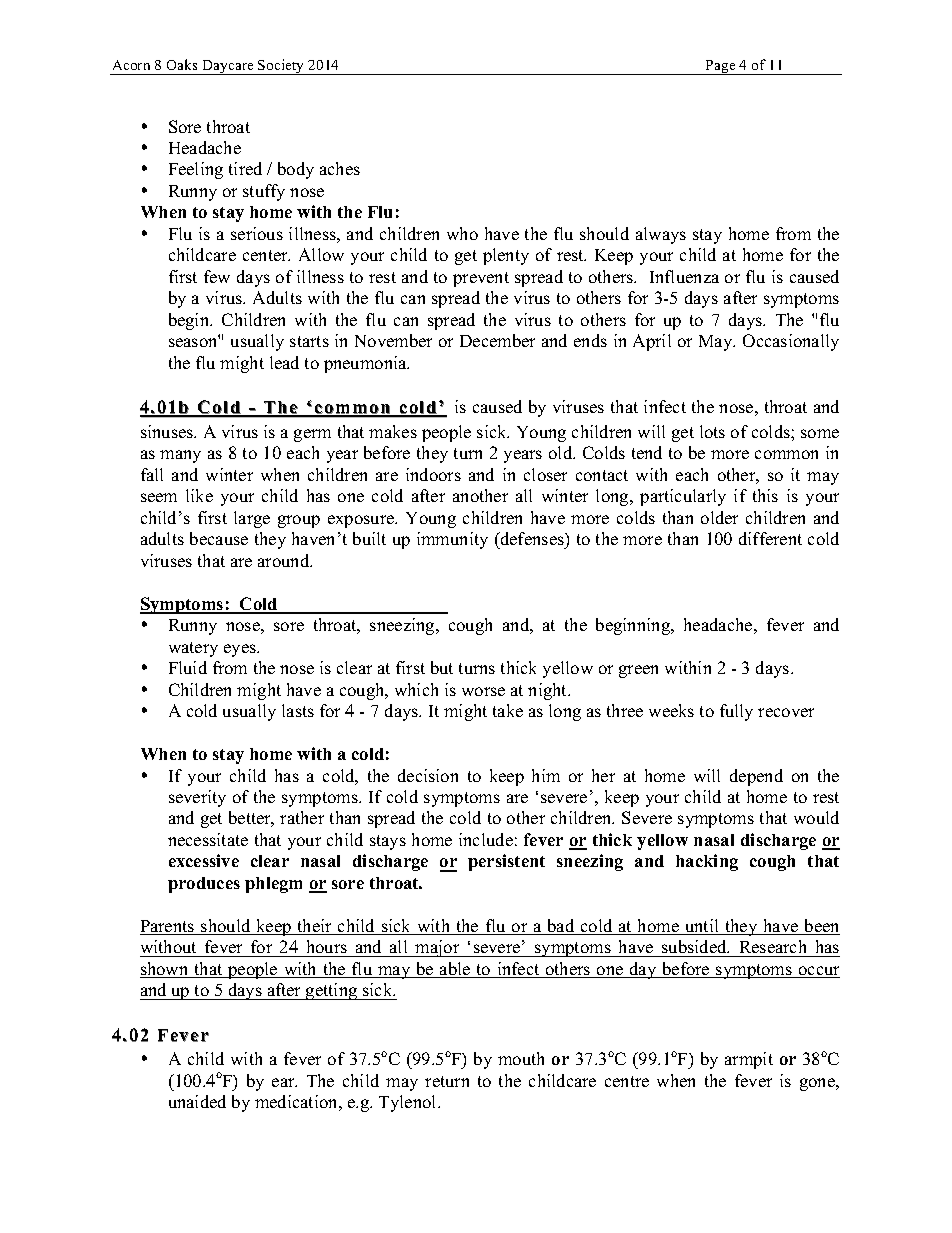 Image resolution: width=952 pixels, height=1233 pixels. I want to click on indoors, so click(433, 474).
